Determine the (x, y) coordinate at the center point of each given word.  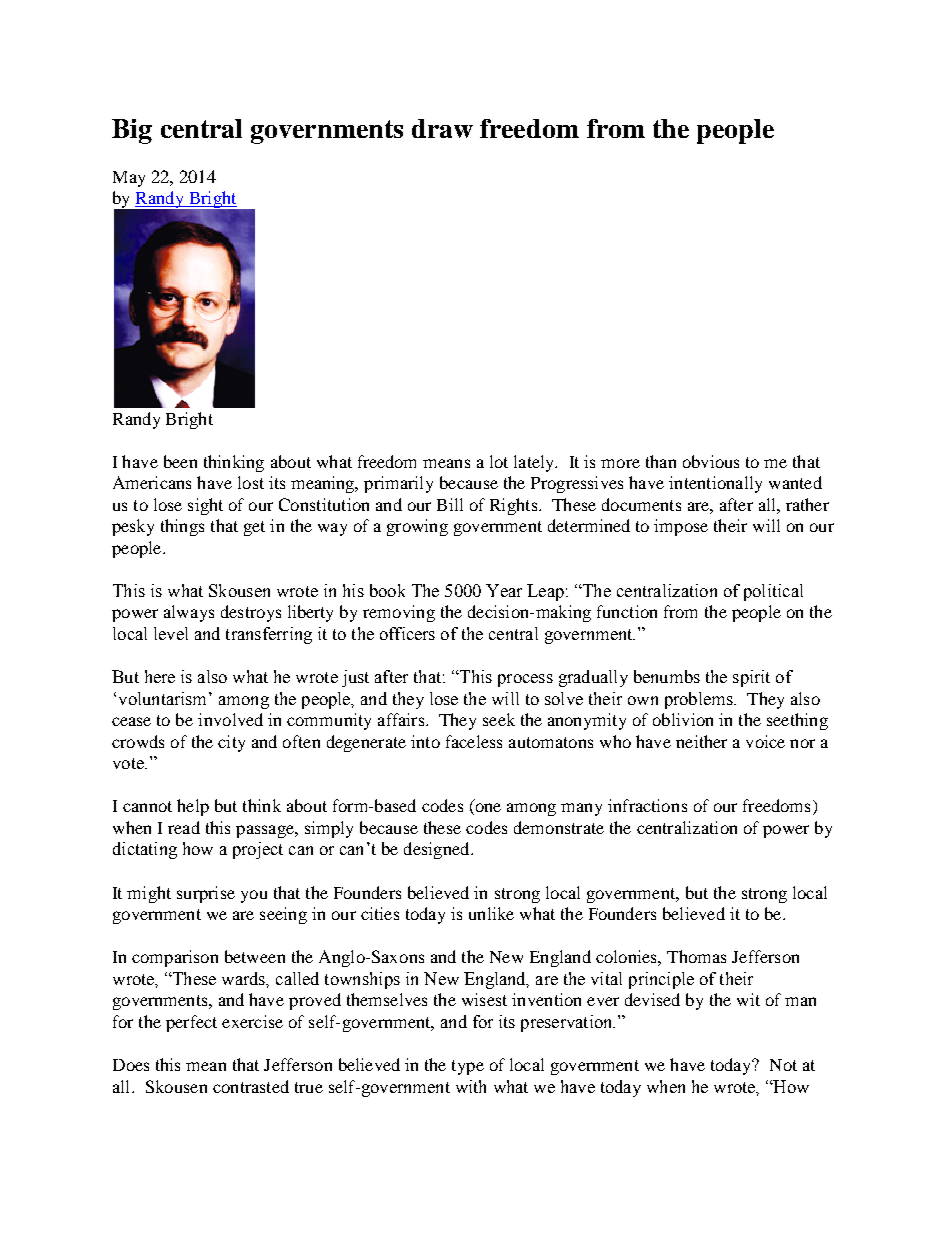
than (661, 461)
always (189, 613)
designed (438, 850)
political (773, 592)
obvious (711, 461)
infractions (647, 805)
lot (499, 461)
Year (504, 590)
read (184, 827)
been (180, 461)
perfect (191, 1023)
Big (132, 131)
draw (442, 128)
